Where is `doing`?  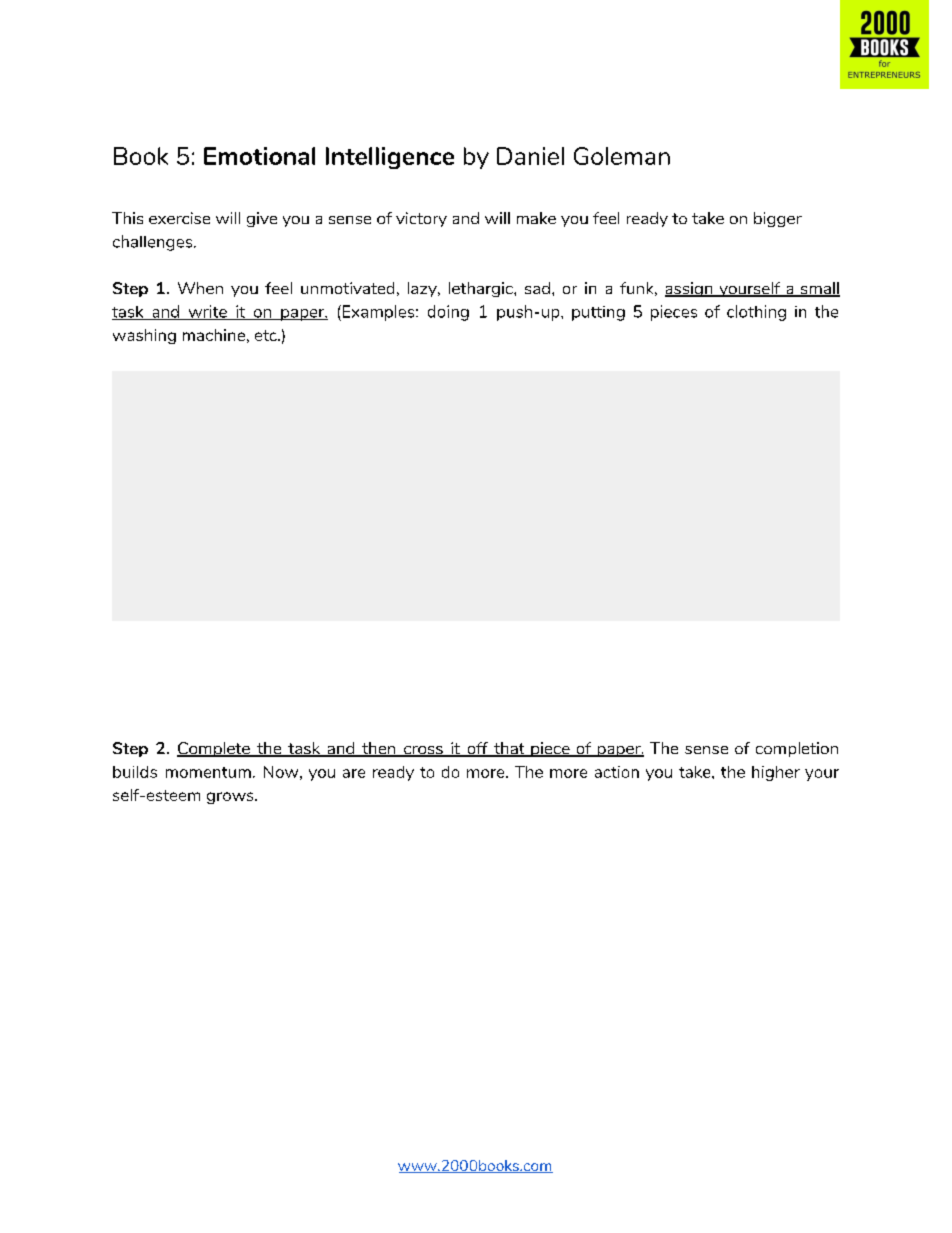
doing is located at coordinates (448, 313).
